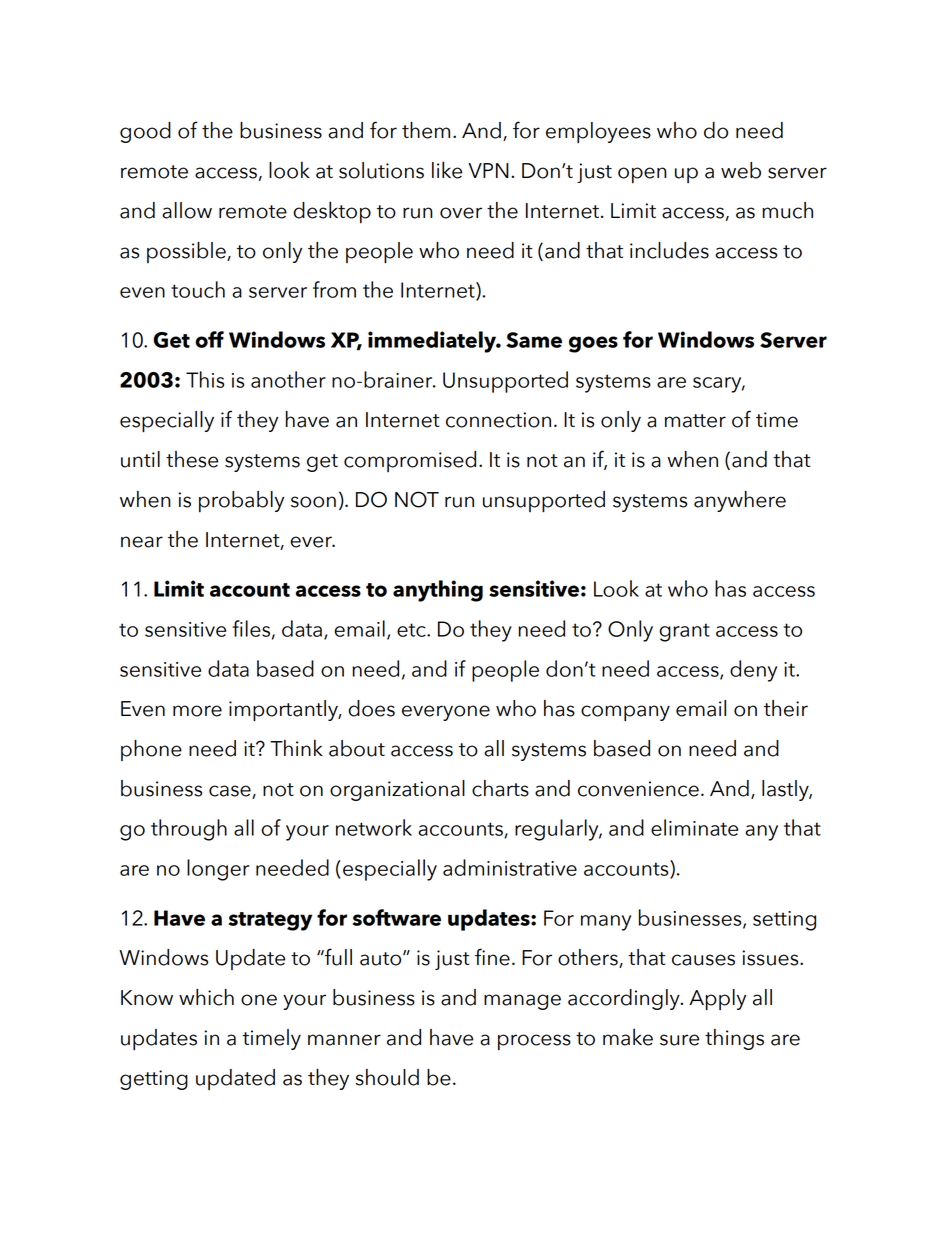 The image size is (952, 1233). I want to click on which, so click(206, 997).
